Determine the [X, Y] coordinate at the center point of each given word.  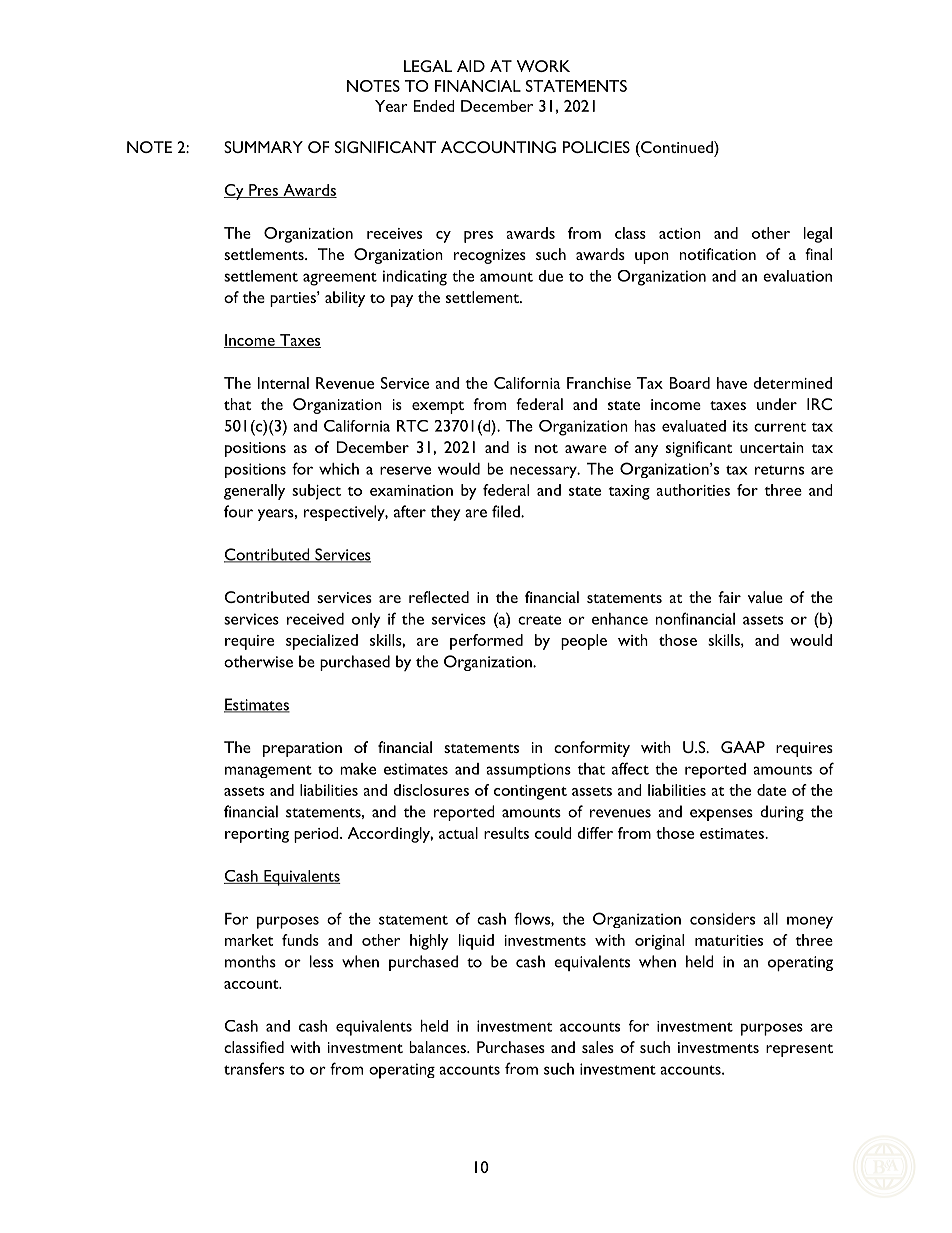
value [765, 597]
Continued [677, 147]
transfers [254, 1068]
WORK [543, 66]
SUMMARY [263, 147]
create [539, 620]
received [315, 619]
